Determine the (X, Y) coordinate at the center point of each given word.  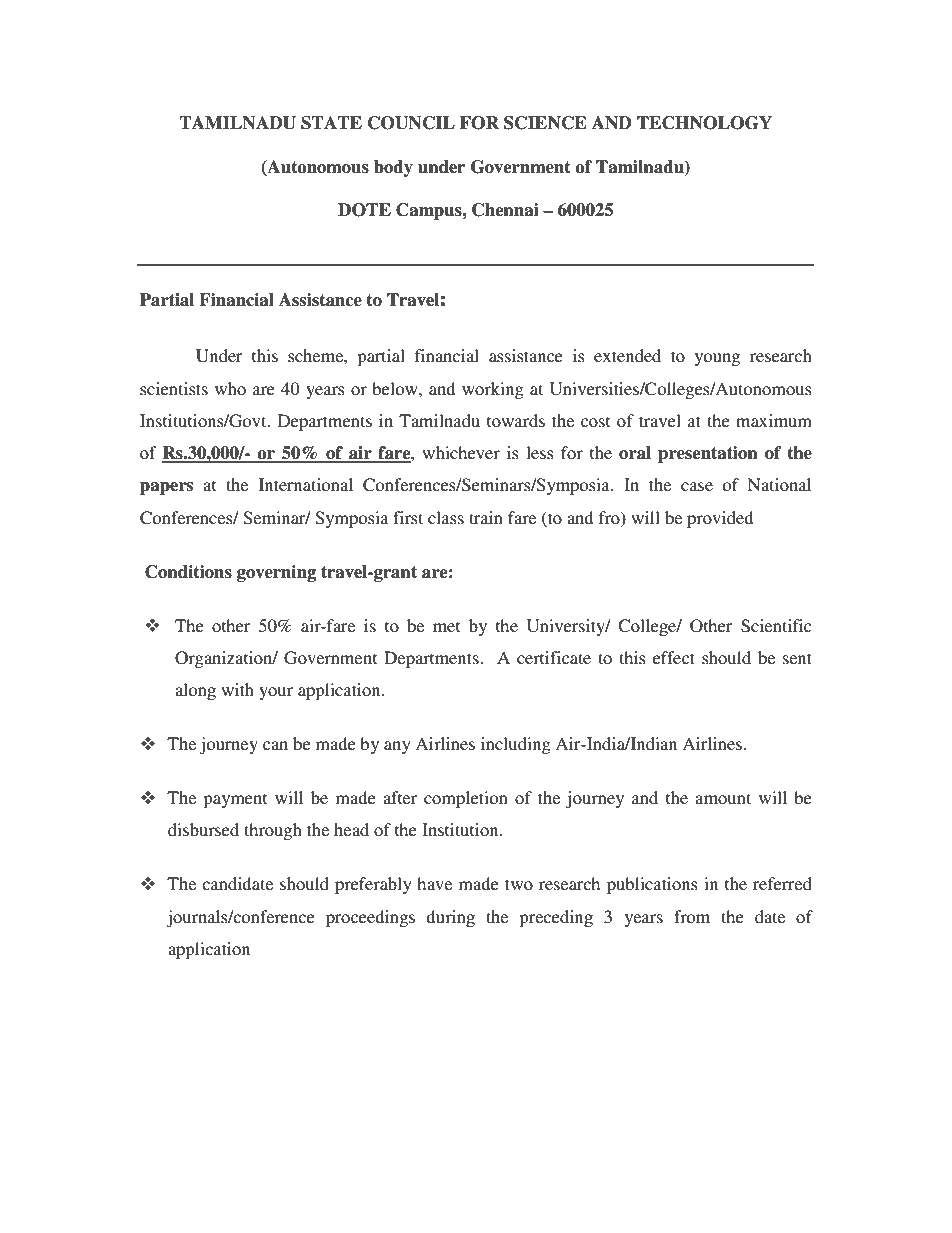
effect (674, 657)
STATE (331, 123)
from (692, 916)
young (717, 359)
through (273, 831)
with (237, 689)
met (446, 626)
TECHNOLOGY (704, 123)
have (434, 883)
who (230, 388)
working (493, 390)
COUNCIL (411, 123)
